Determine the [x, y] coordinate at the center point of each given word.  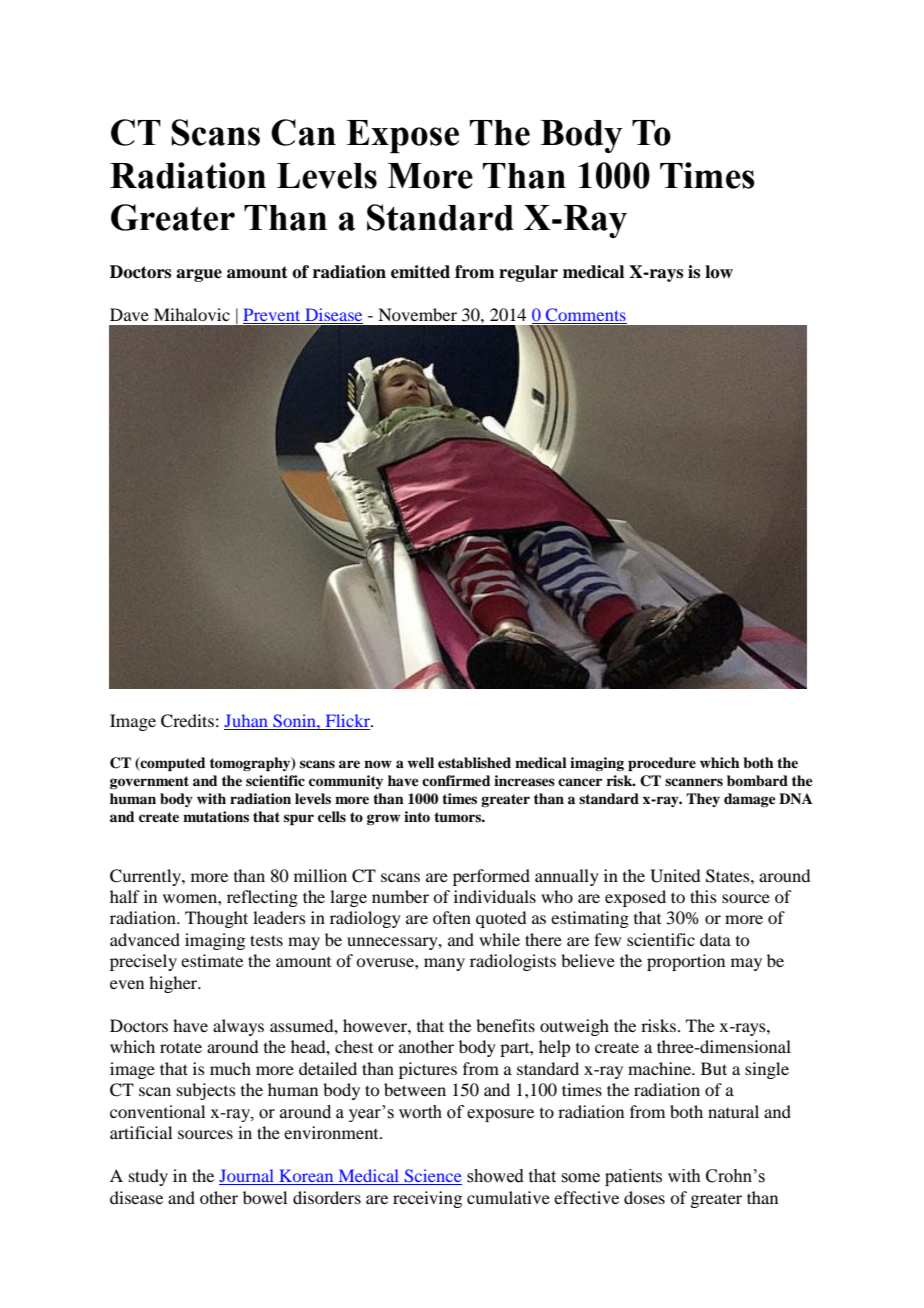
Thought [216, 919]
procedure [662, 764]
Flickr [347, 722]
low [719, 272]
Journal [247, 1177]
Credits [187, 721]
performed [491, 877]
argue [199, 275]
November [417, 314]
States [729, 876]
